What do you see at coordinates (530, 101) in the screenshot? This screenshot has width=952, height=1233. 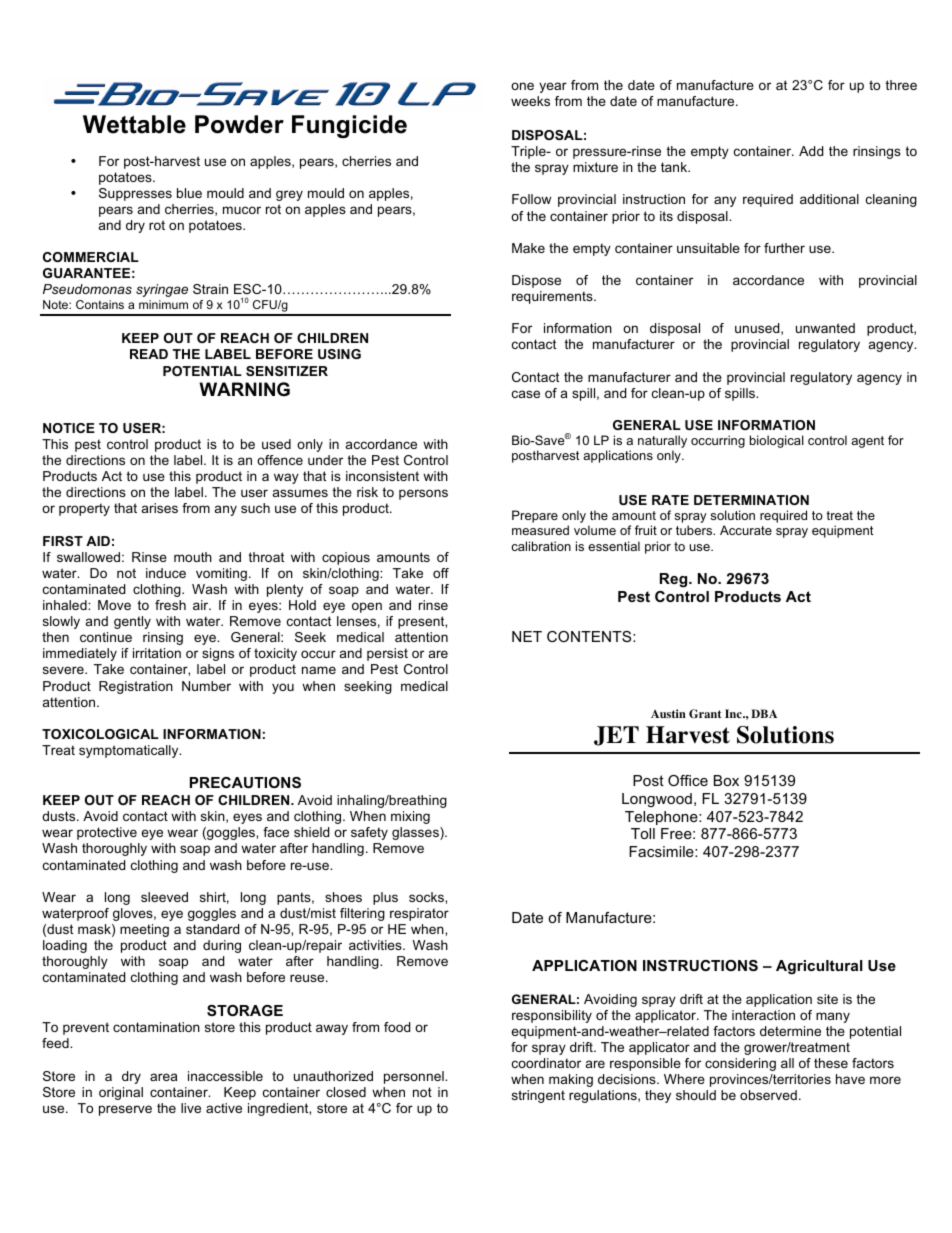 I see `weeks` at bounding box center [530, 101].
